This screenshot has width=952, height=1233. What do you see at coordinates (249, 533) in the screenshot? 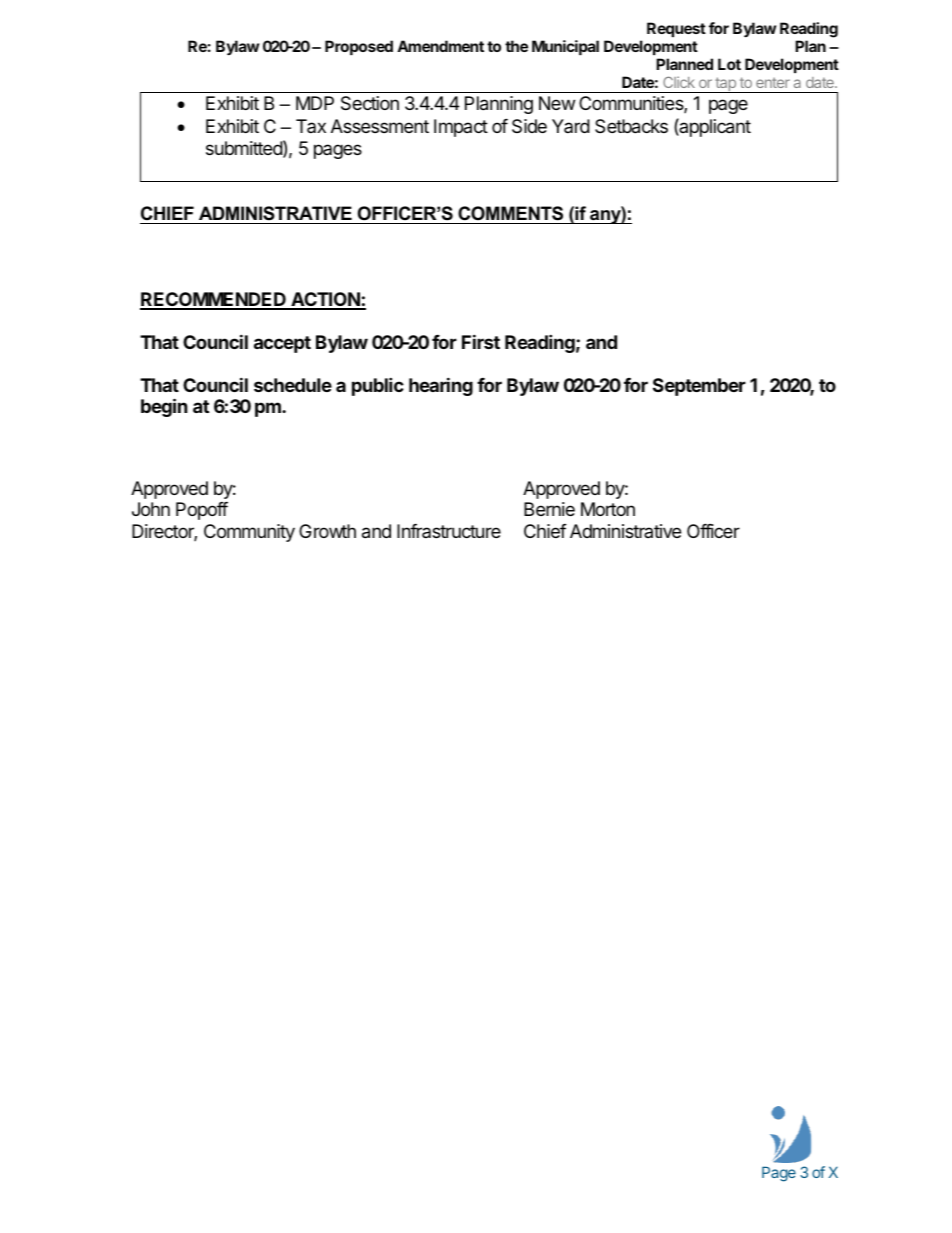
I see `Community` at bounding box center [249, 533].
